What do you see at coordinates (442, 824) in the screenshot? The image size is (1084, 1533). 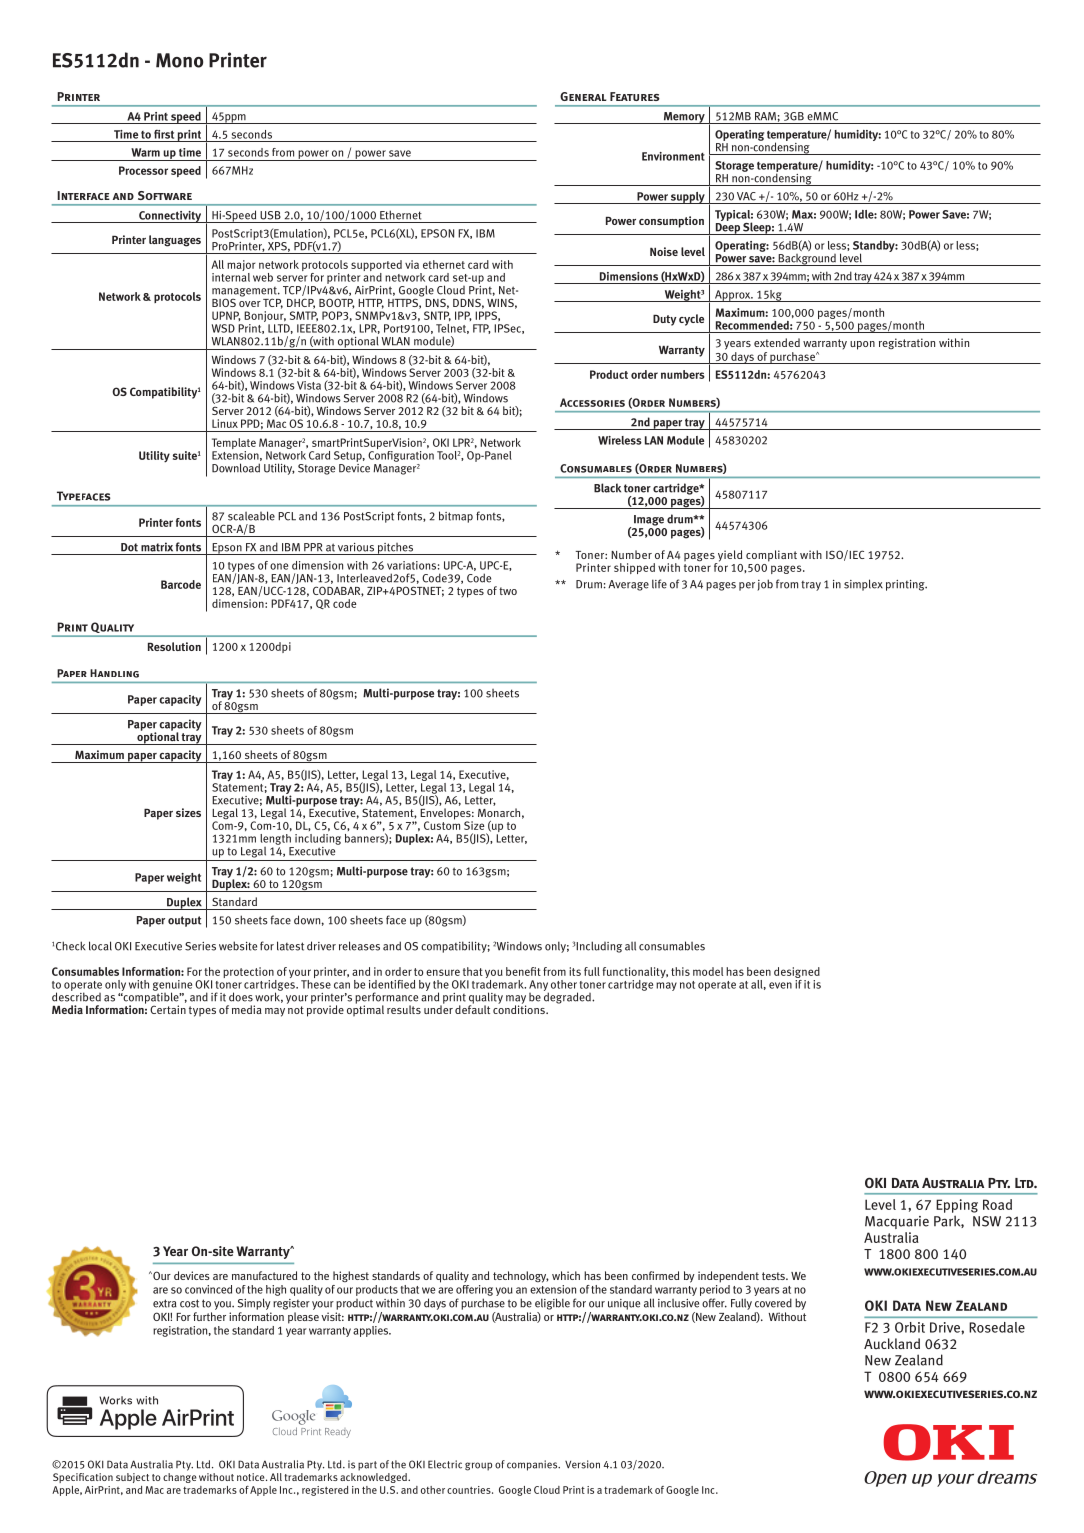 I see `Custom` at bounding box center [442, 824].
